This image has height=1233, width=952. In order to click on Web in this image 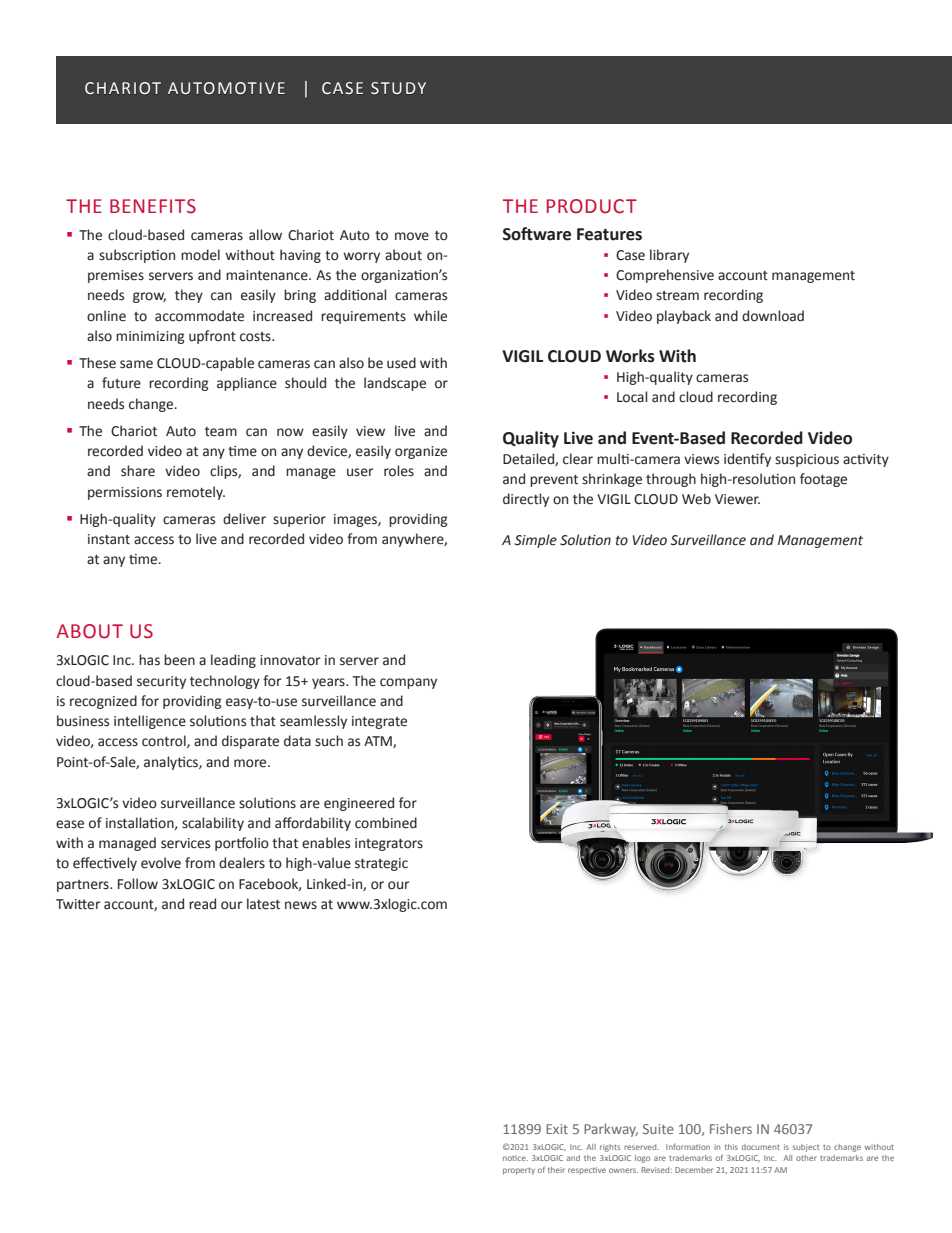, I will do `click(696, 499)`.
